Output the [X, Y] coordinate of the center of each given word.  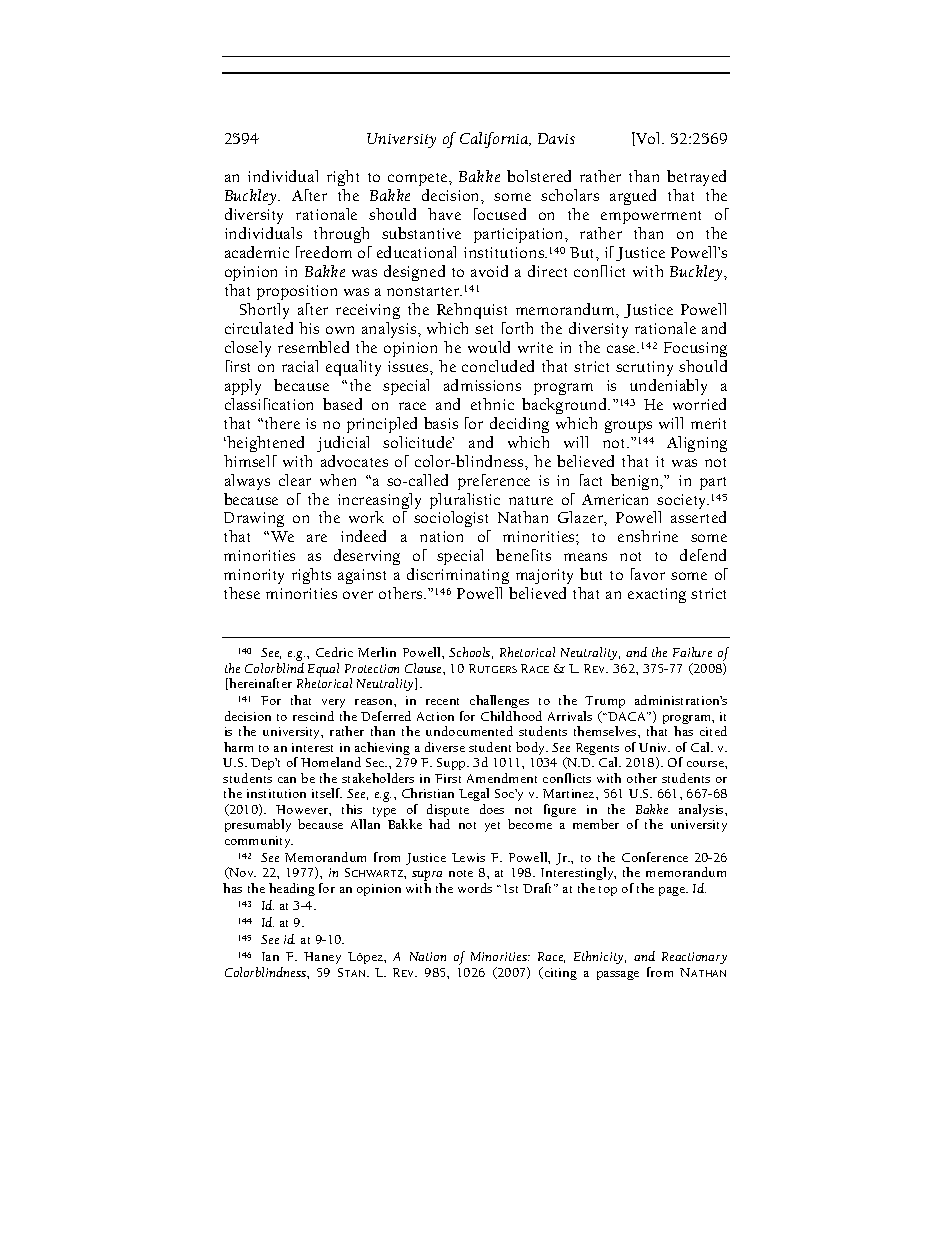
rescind [313, 716]
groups [628, 427]
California [495, 140]
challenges [499, 703]
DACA [628, 716]
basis [441, 423]
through [341, 235]
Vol [649, 139]
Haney [322, 958]
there [282, 423]
